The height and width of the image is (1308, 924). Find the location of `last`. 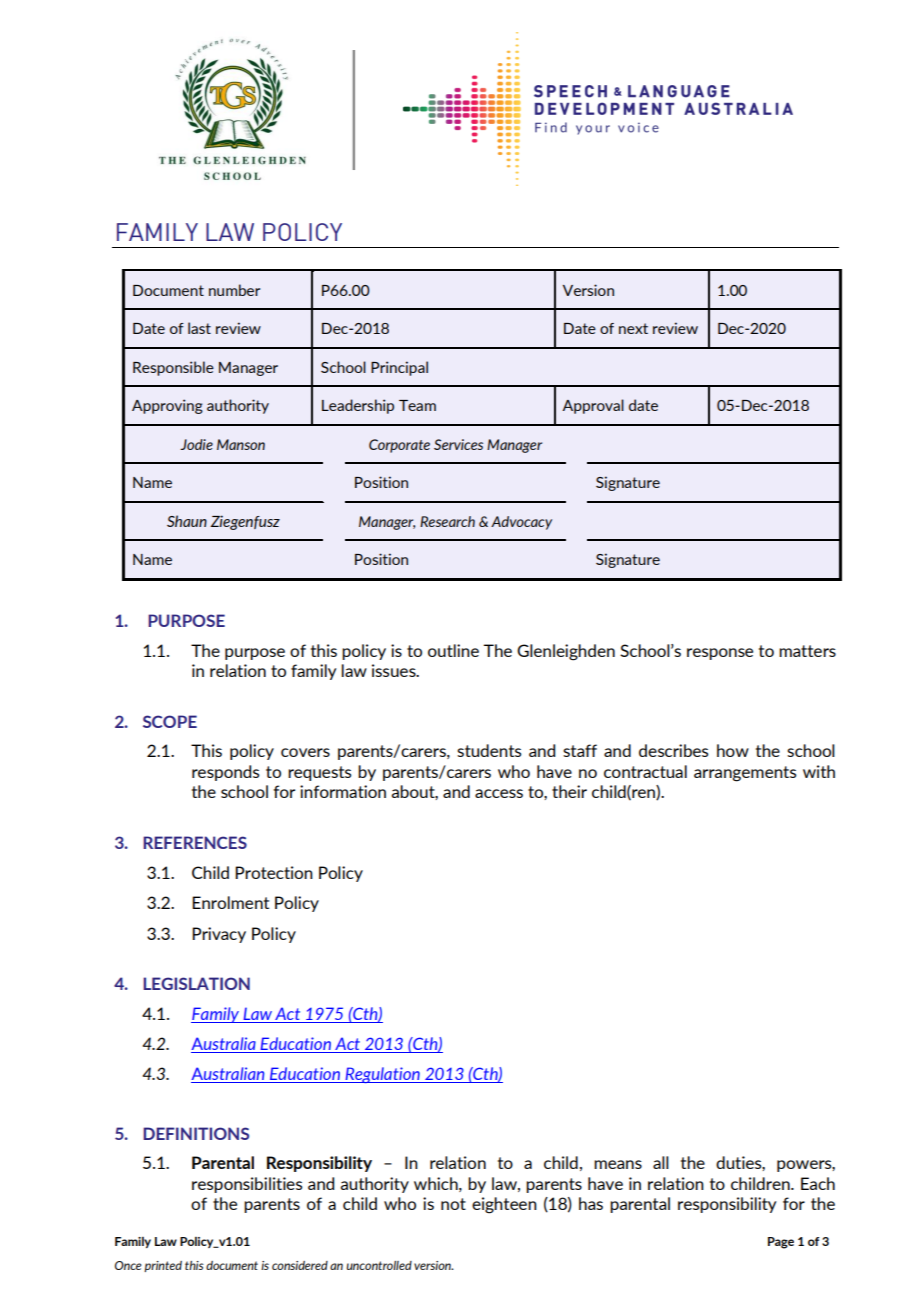

last is located at coordinates (199, 328).
